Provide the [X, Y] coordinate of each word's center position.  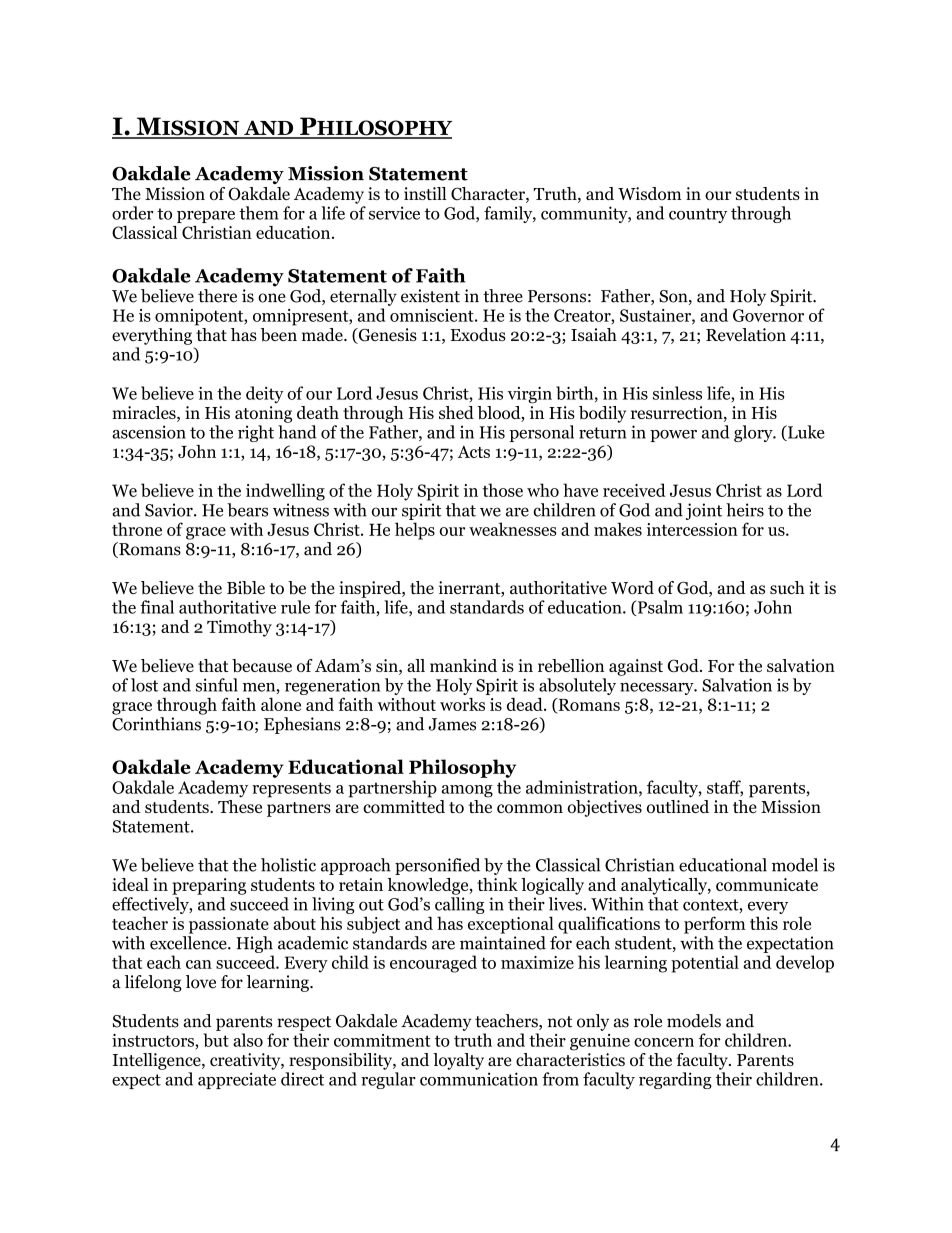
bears [247, 510]
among [467, 791]
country [698, 215]
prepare [206, 217]
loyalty [458, 1061]
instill [425, 193]
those [503, 490]
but [216, 1040]
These [240, 805]
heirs [745, 510]
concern [664, 1042]
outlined [678, 805]
